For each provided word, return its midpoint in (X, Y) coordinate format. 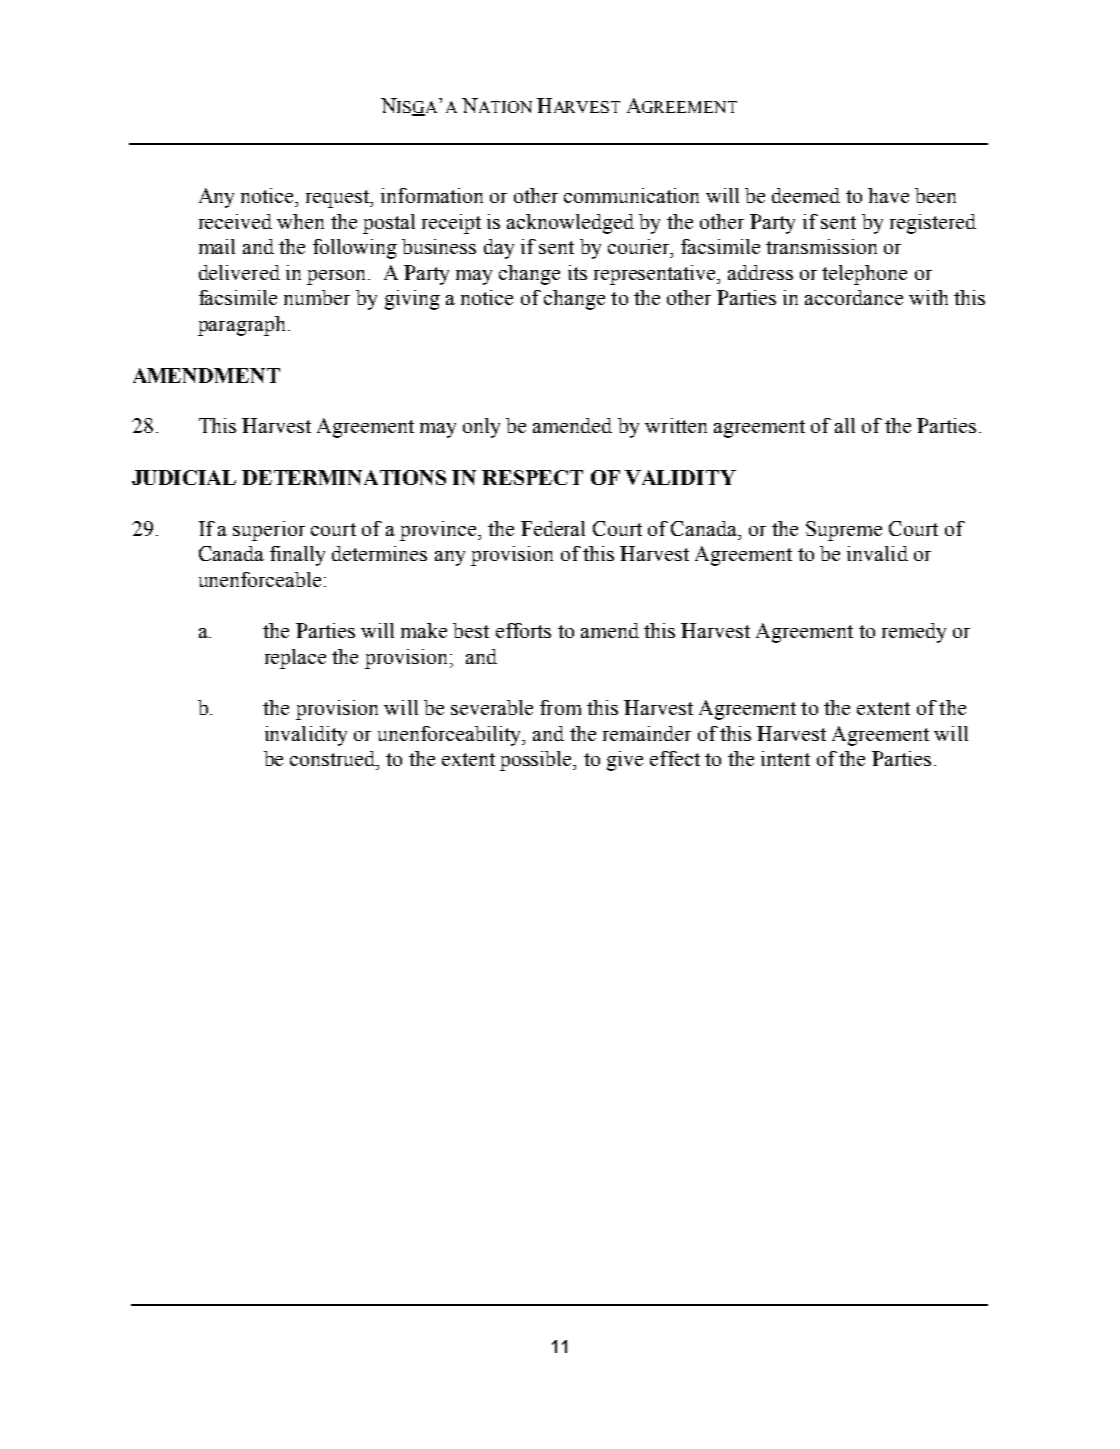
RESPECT (532, 477)
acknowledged (570, 224)
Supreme (844, 531)
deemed (806, 195)
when (300, 221)
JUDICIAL (184, 477)
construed (334, 758)
